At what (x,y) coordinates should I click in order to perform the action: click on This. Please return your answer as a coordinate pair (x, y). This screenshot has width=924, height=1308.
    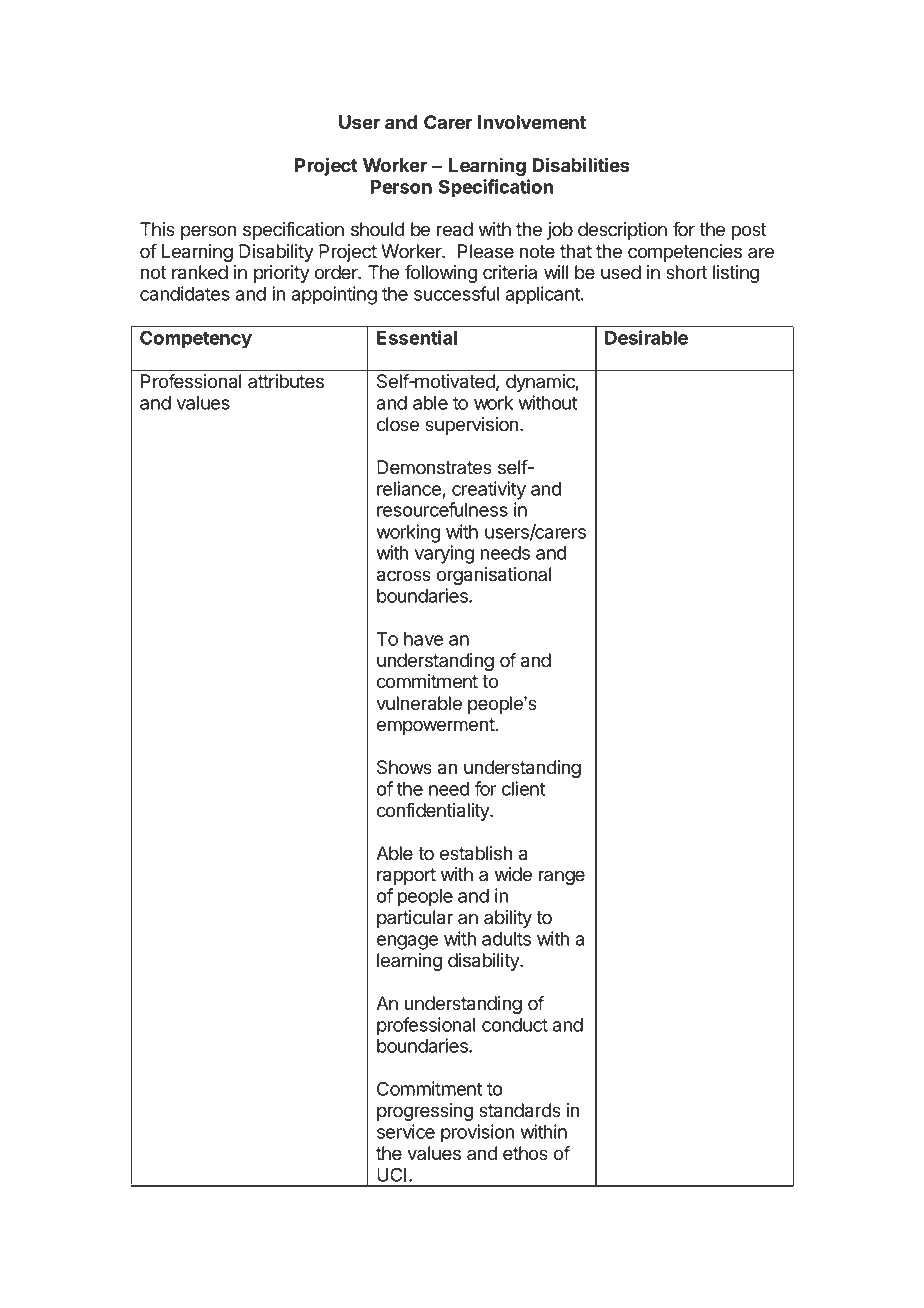
    Looking at the image, I should click on (157, 229).
